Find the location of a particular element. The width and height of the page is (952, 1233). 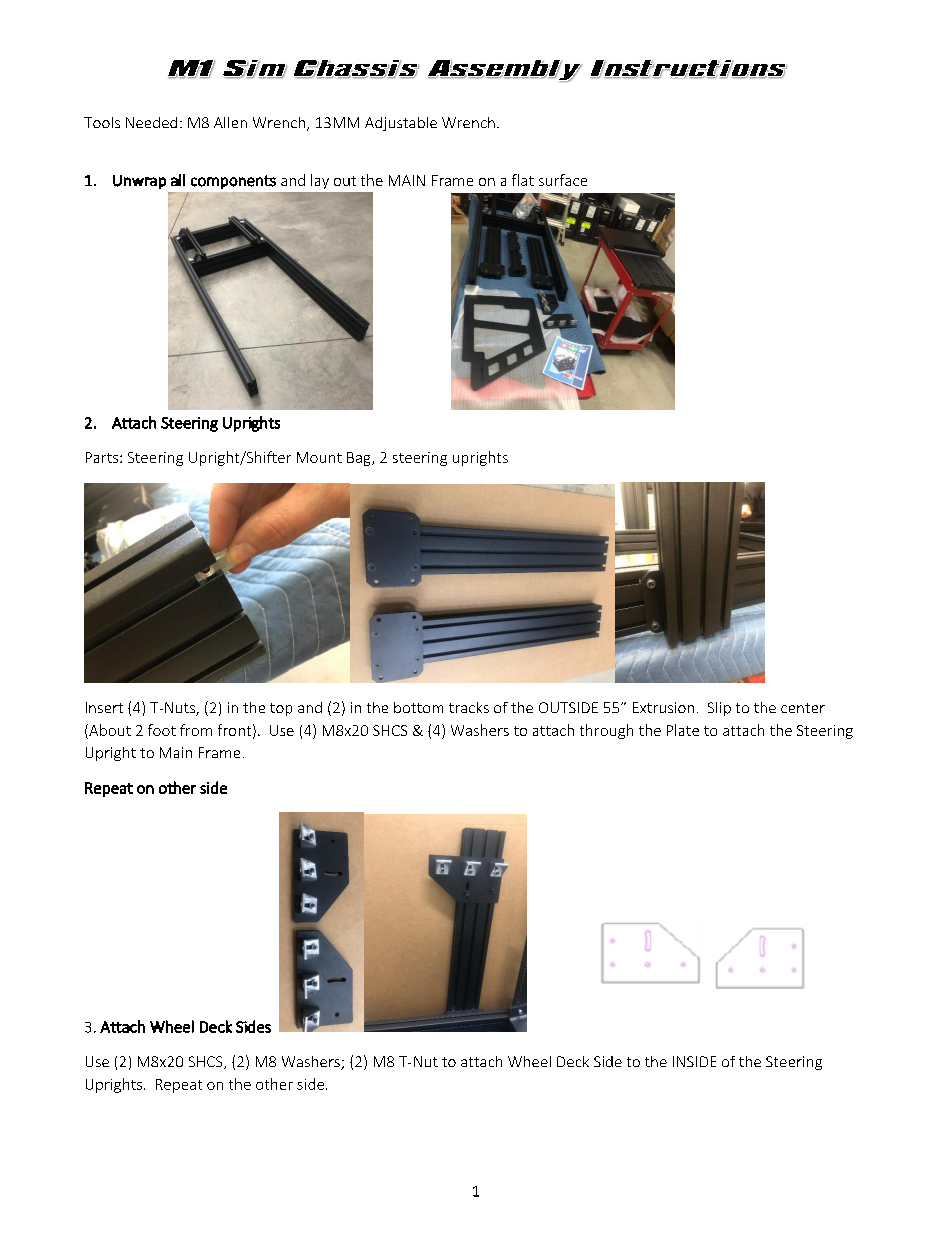

Needed is located at coordinates (151, 122).
